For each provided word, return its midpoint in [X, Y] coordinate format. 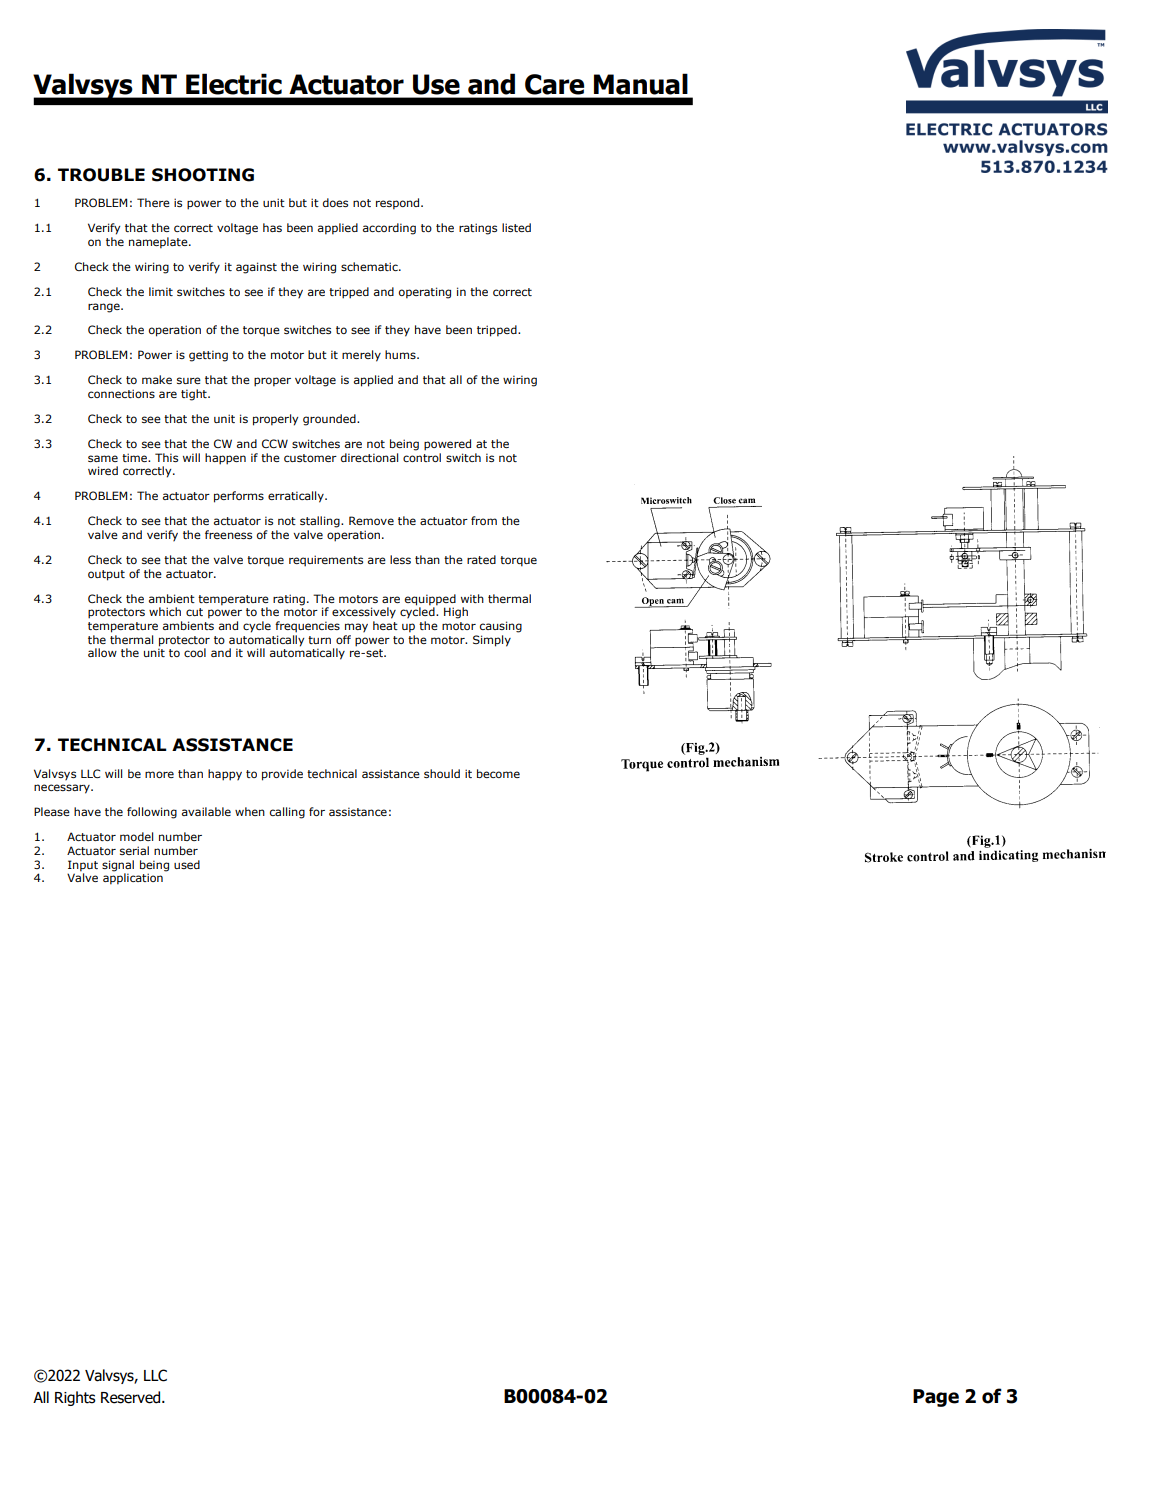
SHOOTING [203, 175]
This [166, 457]
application [133, 878]
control [422, 457]
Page [936, 1398]
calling [287, 813]
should [442, 773]
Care [554, 84]
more [159, 774]
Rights [75, 1398]
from [484, 520]
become [498, 773]
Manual [640, 84]
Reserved [132, 1397]
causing [501, 627]
